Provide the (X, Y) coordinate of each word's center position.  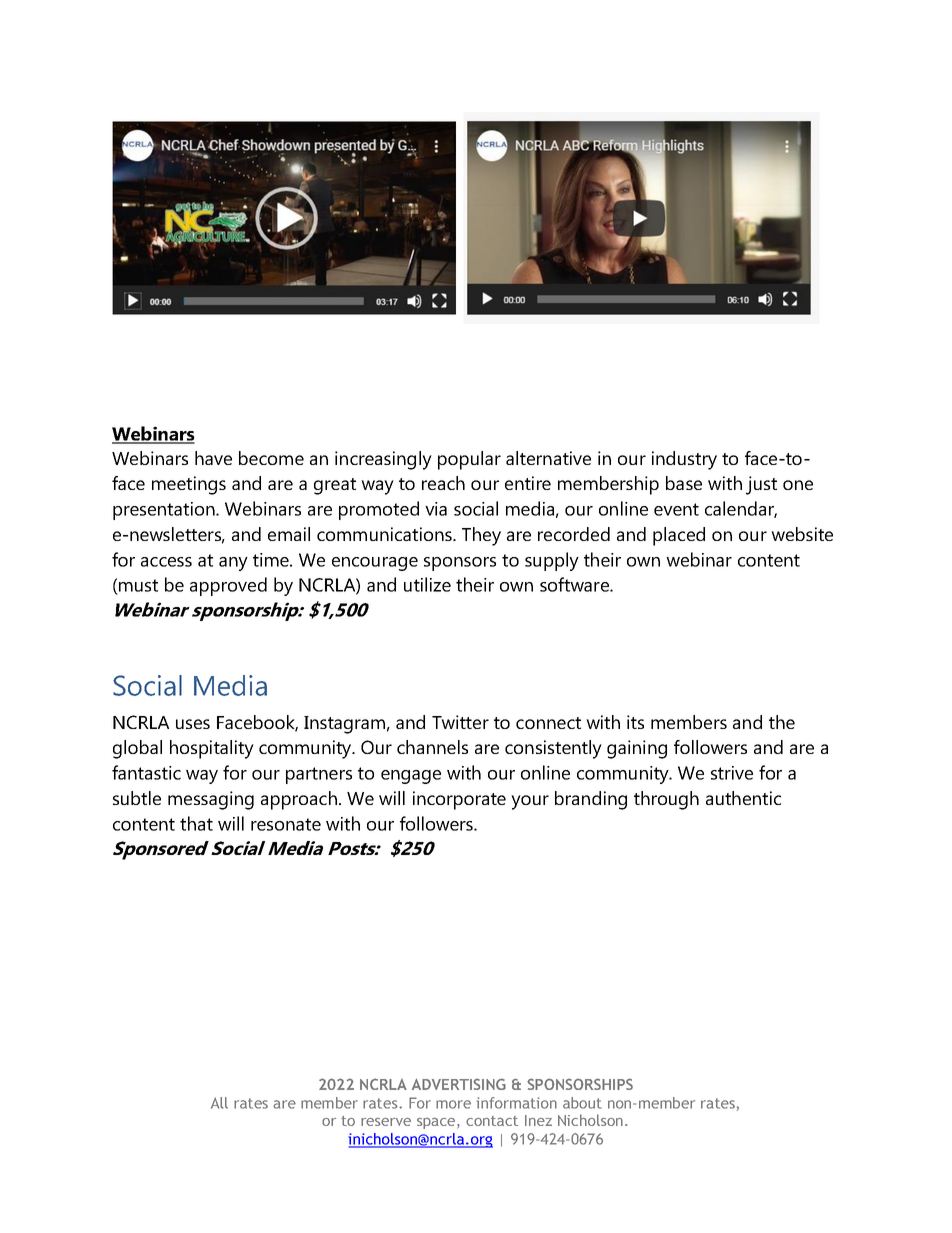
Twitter (460, 722)
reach (443, 483)
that (196, 823)
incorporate (459, 800)
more (453, 1104)
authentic (743, 798)
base (684, 483)
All (219, 1103)
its (635, 722)
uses (193, 724)
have (213, 458)
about (582, 1103)
